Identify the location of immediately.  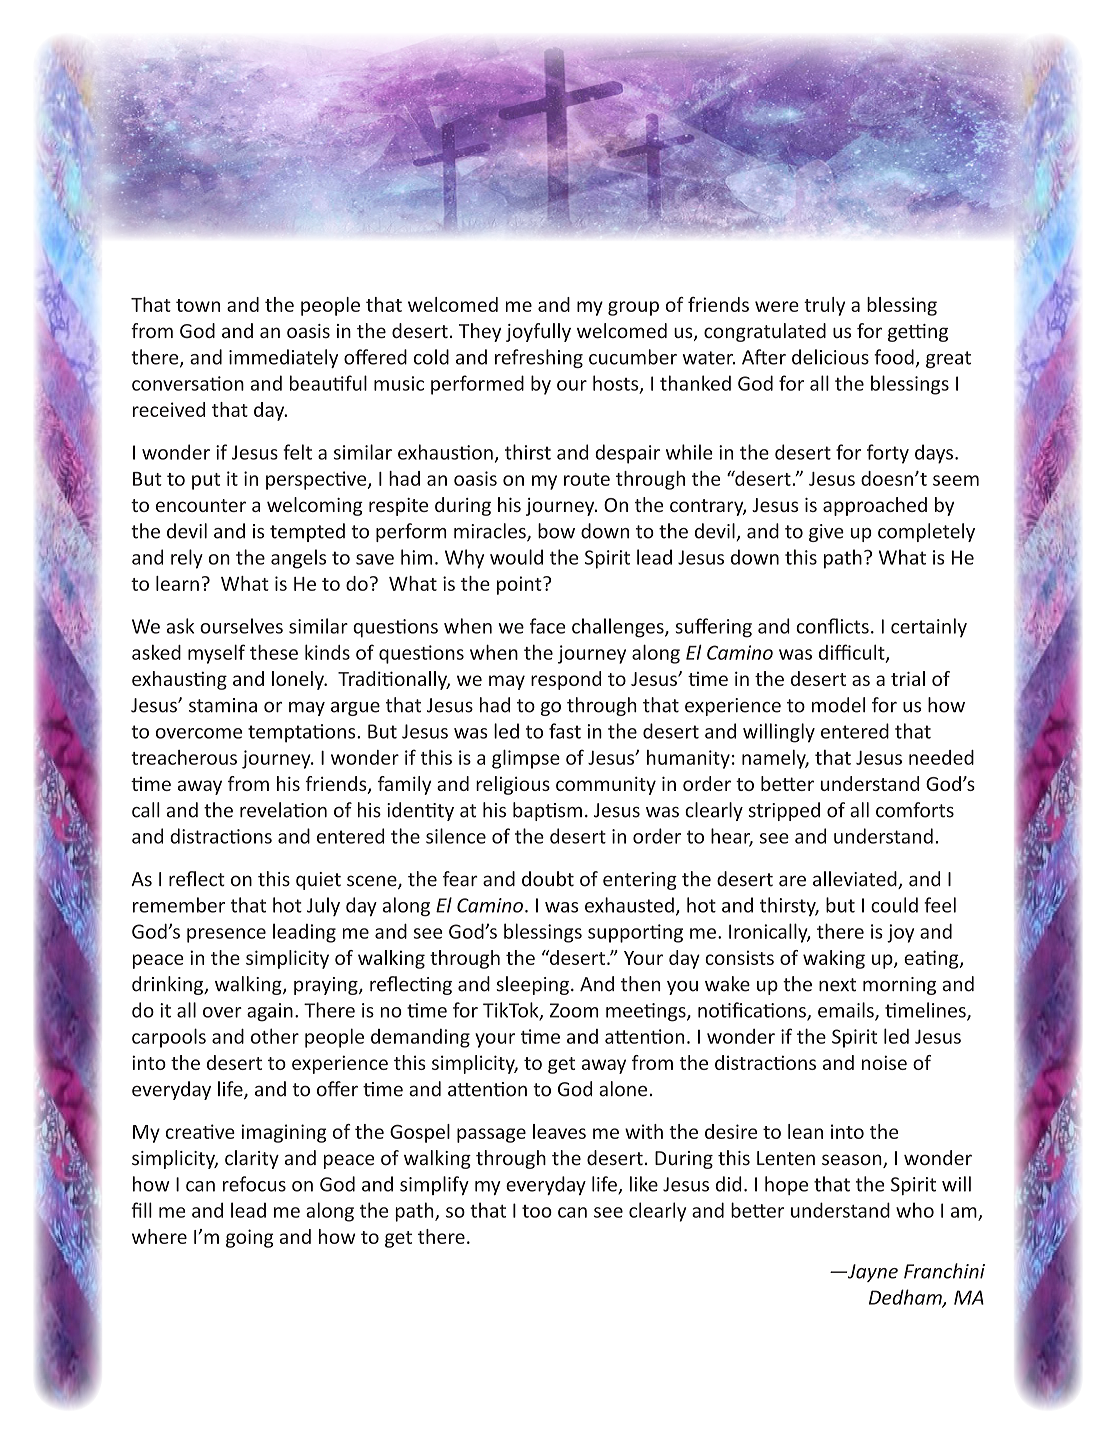
(283, 358).
